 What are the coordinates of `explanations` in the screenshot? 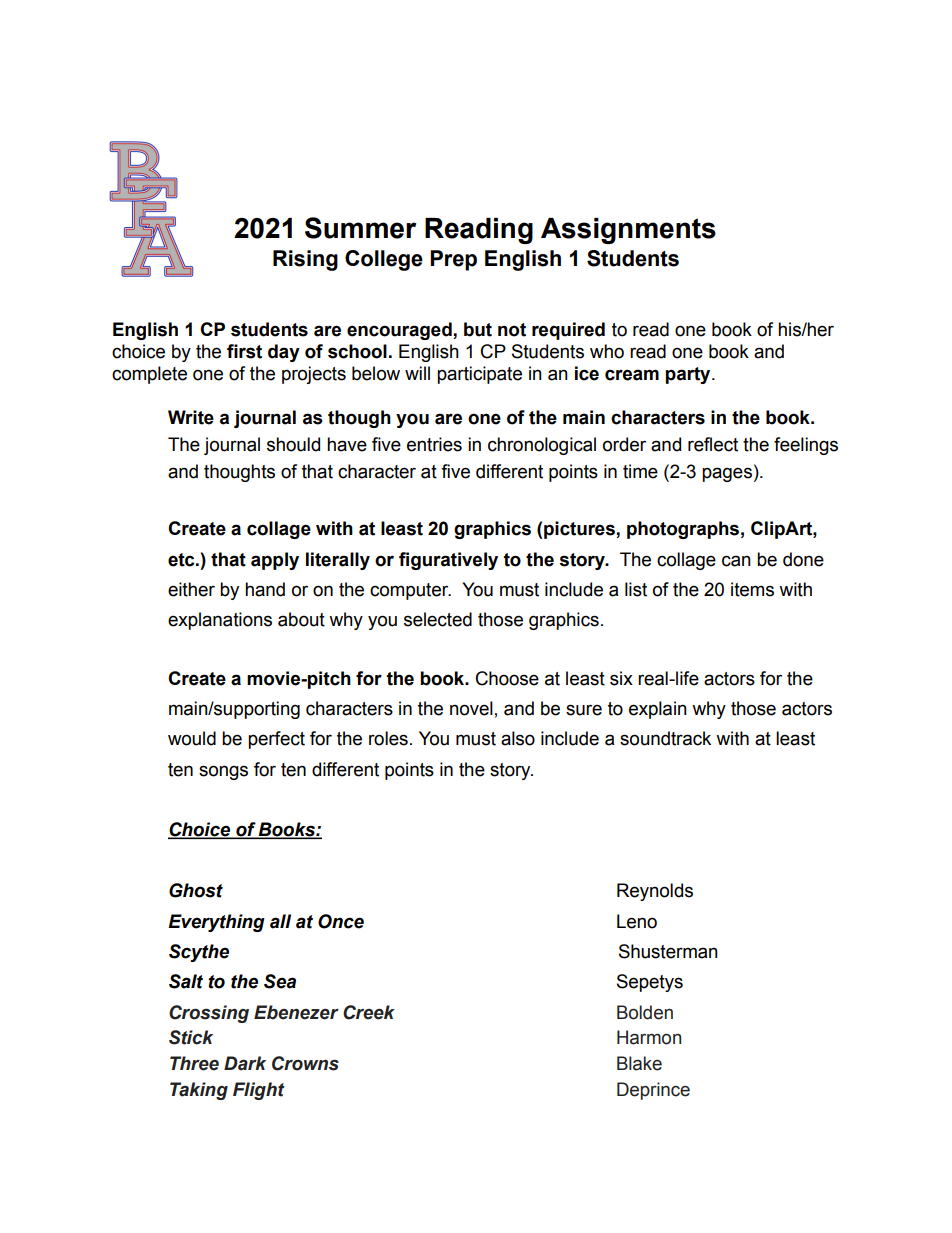 It's located at (220, 621).
